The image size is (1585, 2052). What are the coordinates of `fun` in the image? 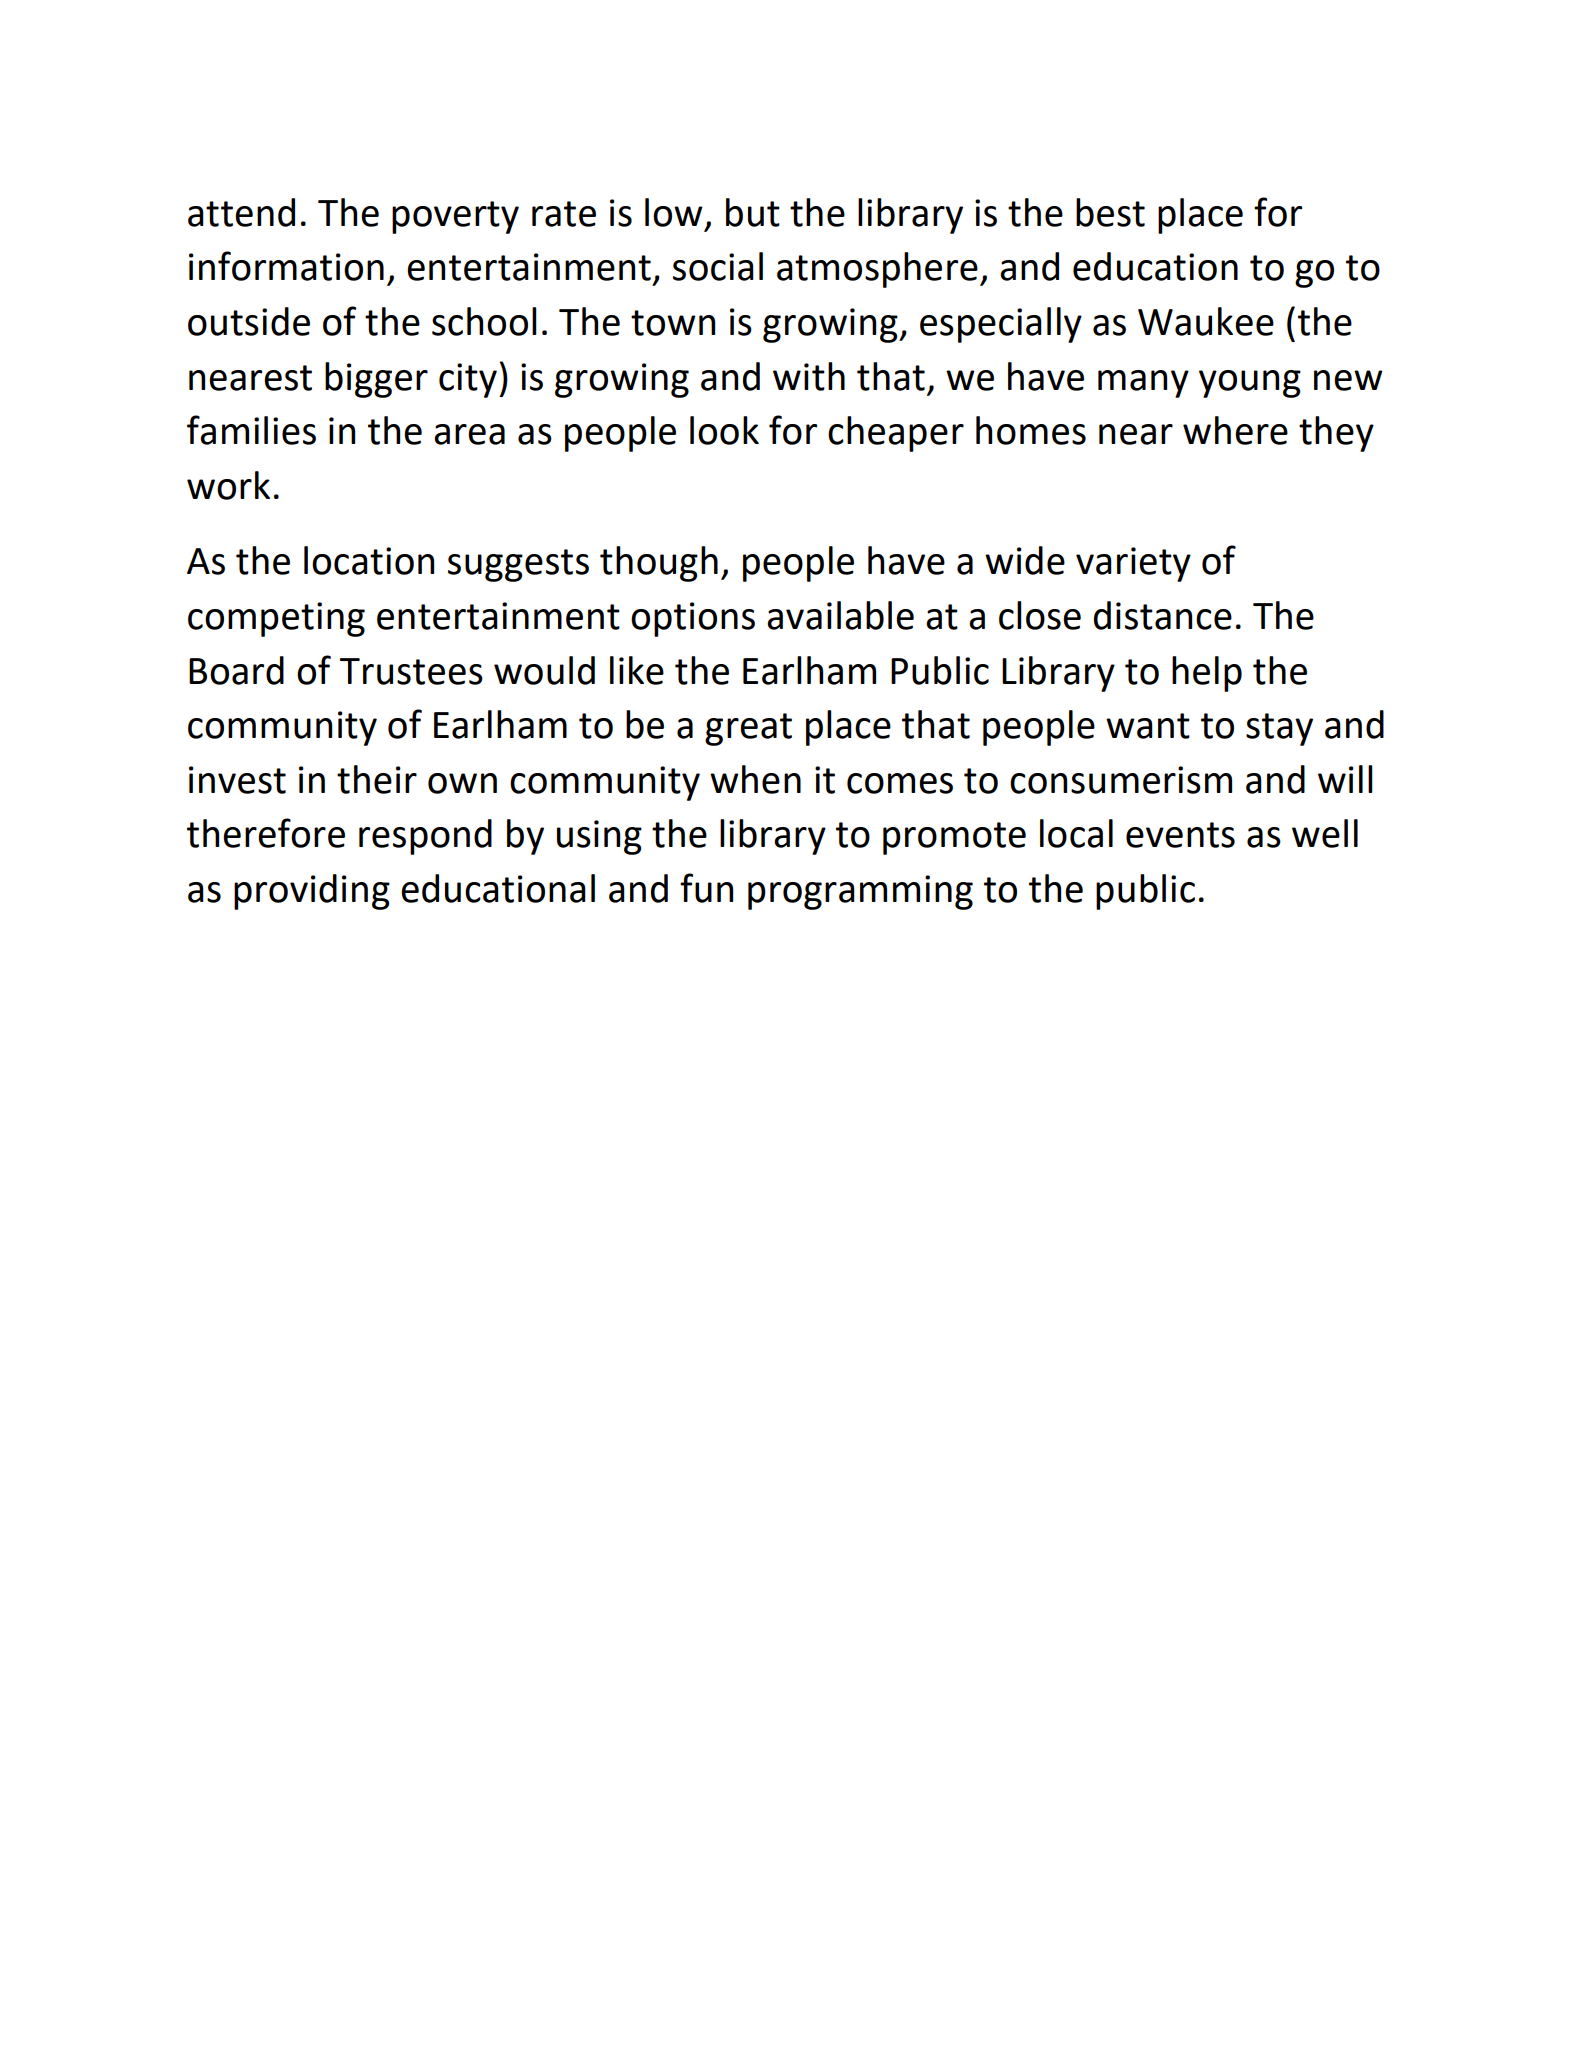 It's located at (706, 888).
